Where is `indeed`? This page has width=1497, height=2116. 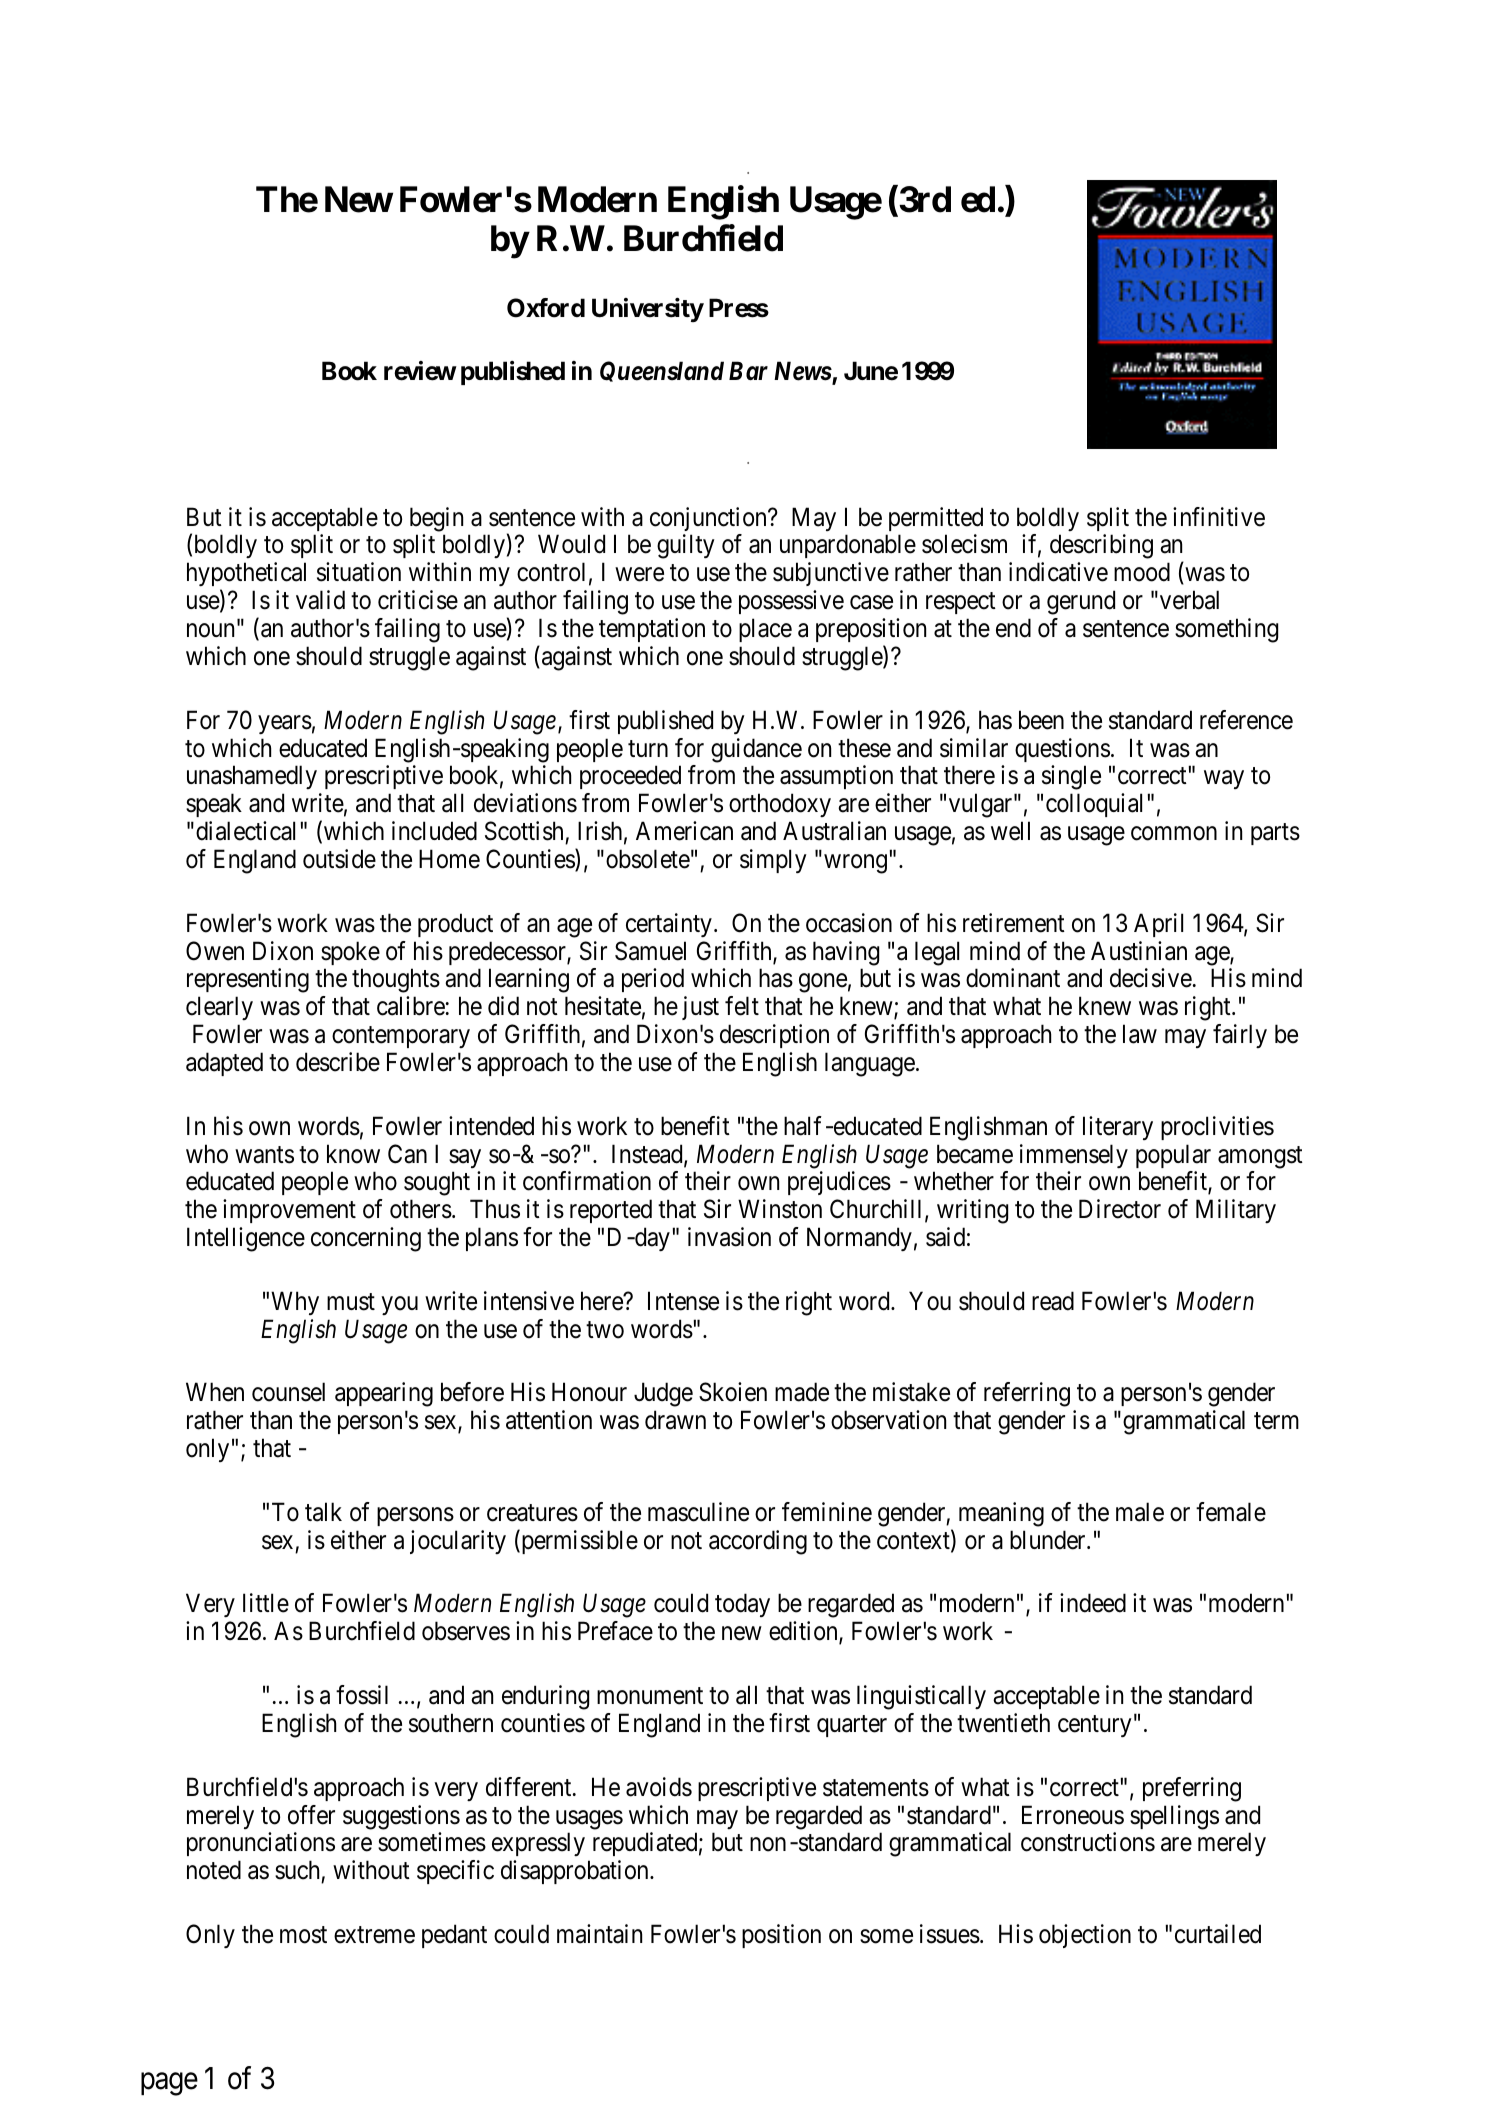 indeed is located at coordinates (1093, 1603).
